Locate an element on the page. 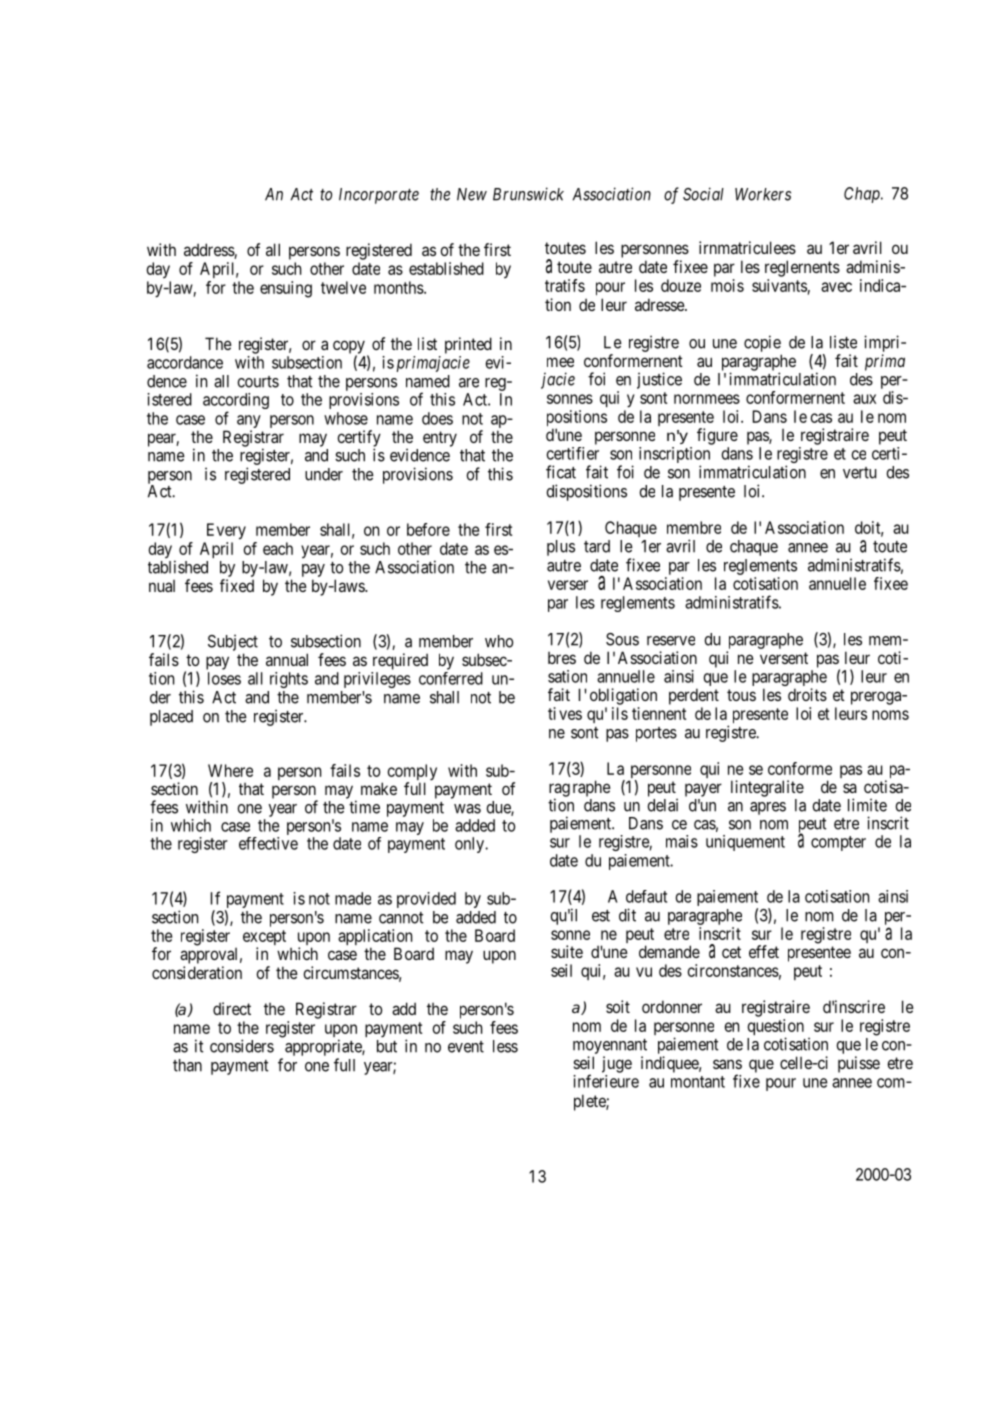 The height and width of the page is (1416, 1006). Workers is located at coordinates (763, 194).
